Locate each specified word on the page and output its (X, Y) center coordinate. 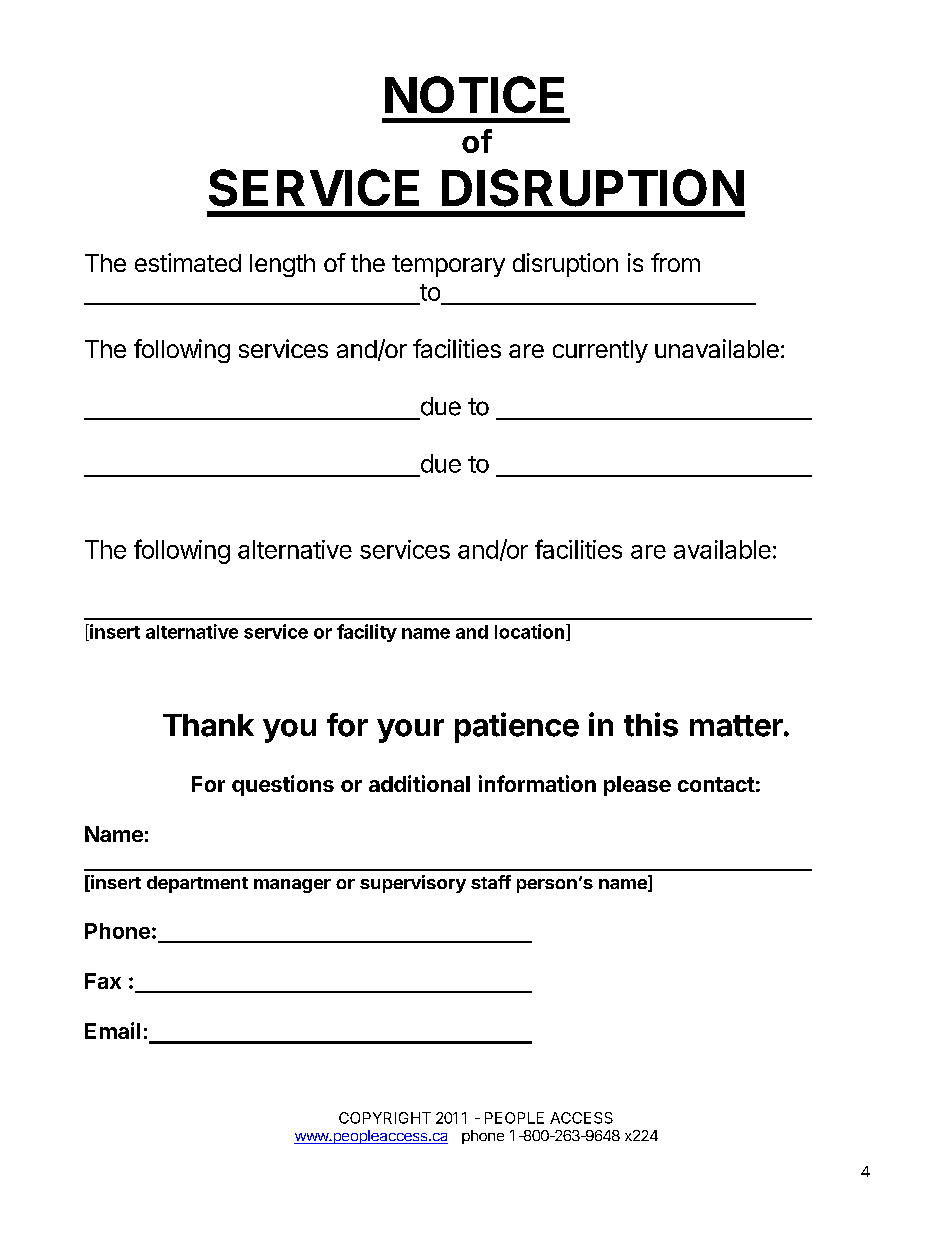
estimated (188, 262)
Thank (208, 725)
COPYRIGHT (385, 1118)
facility (367, 633)
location (529, 631)
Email (112, 1030)
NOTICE (474, 94)
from (675, 262)
